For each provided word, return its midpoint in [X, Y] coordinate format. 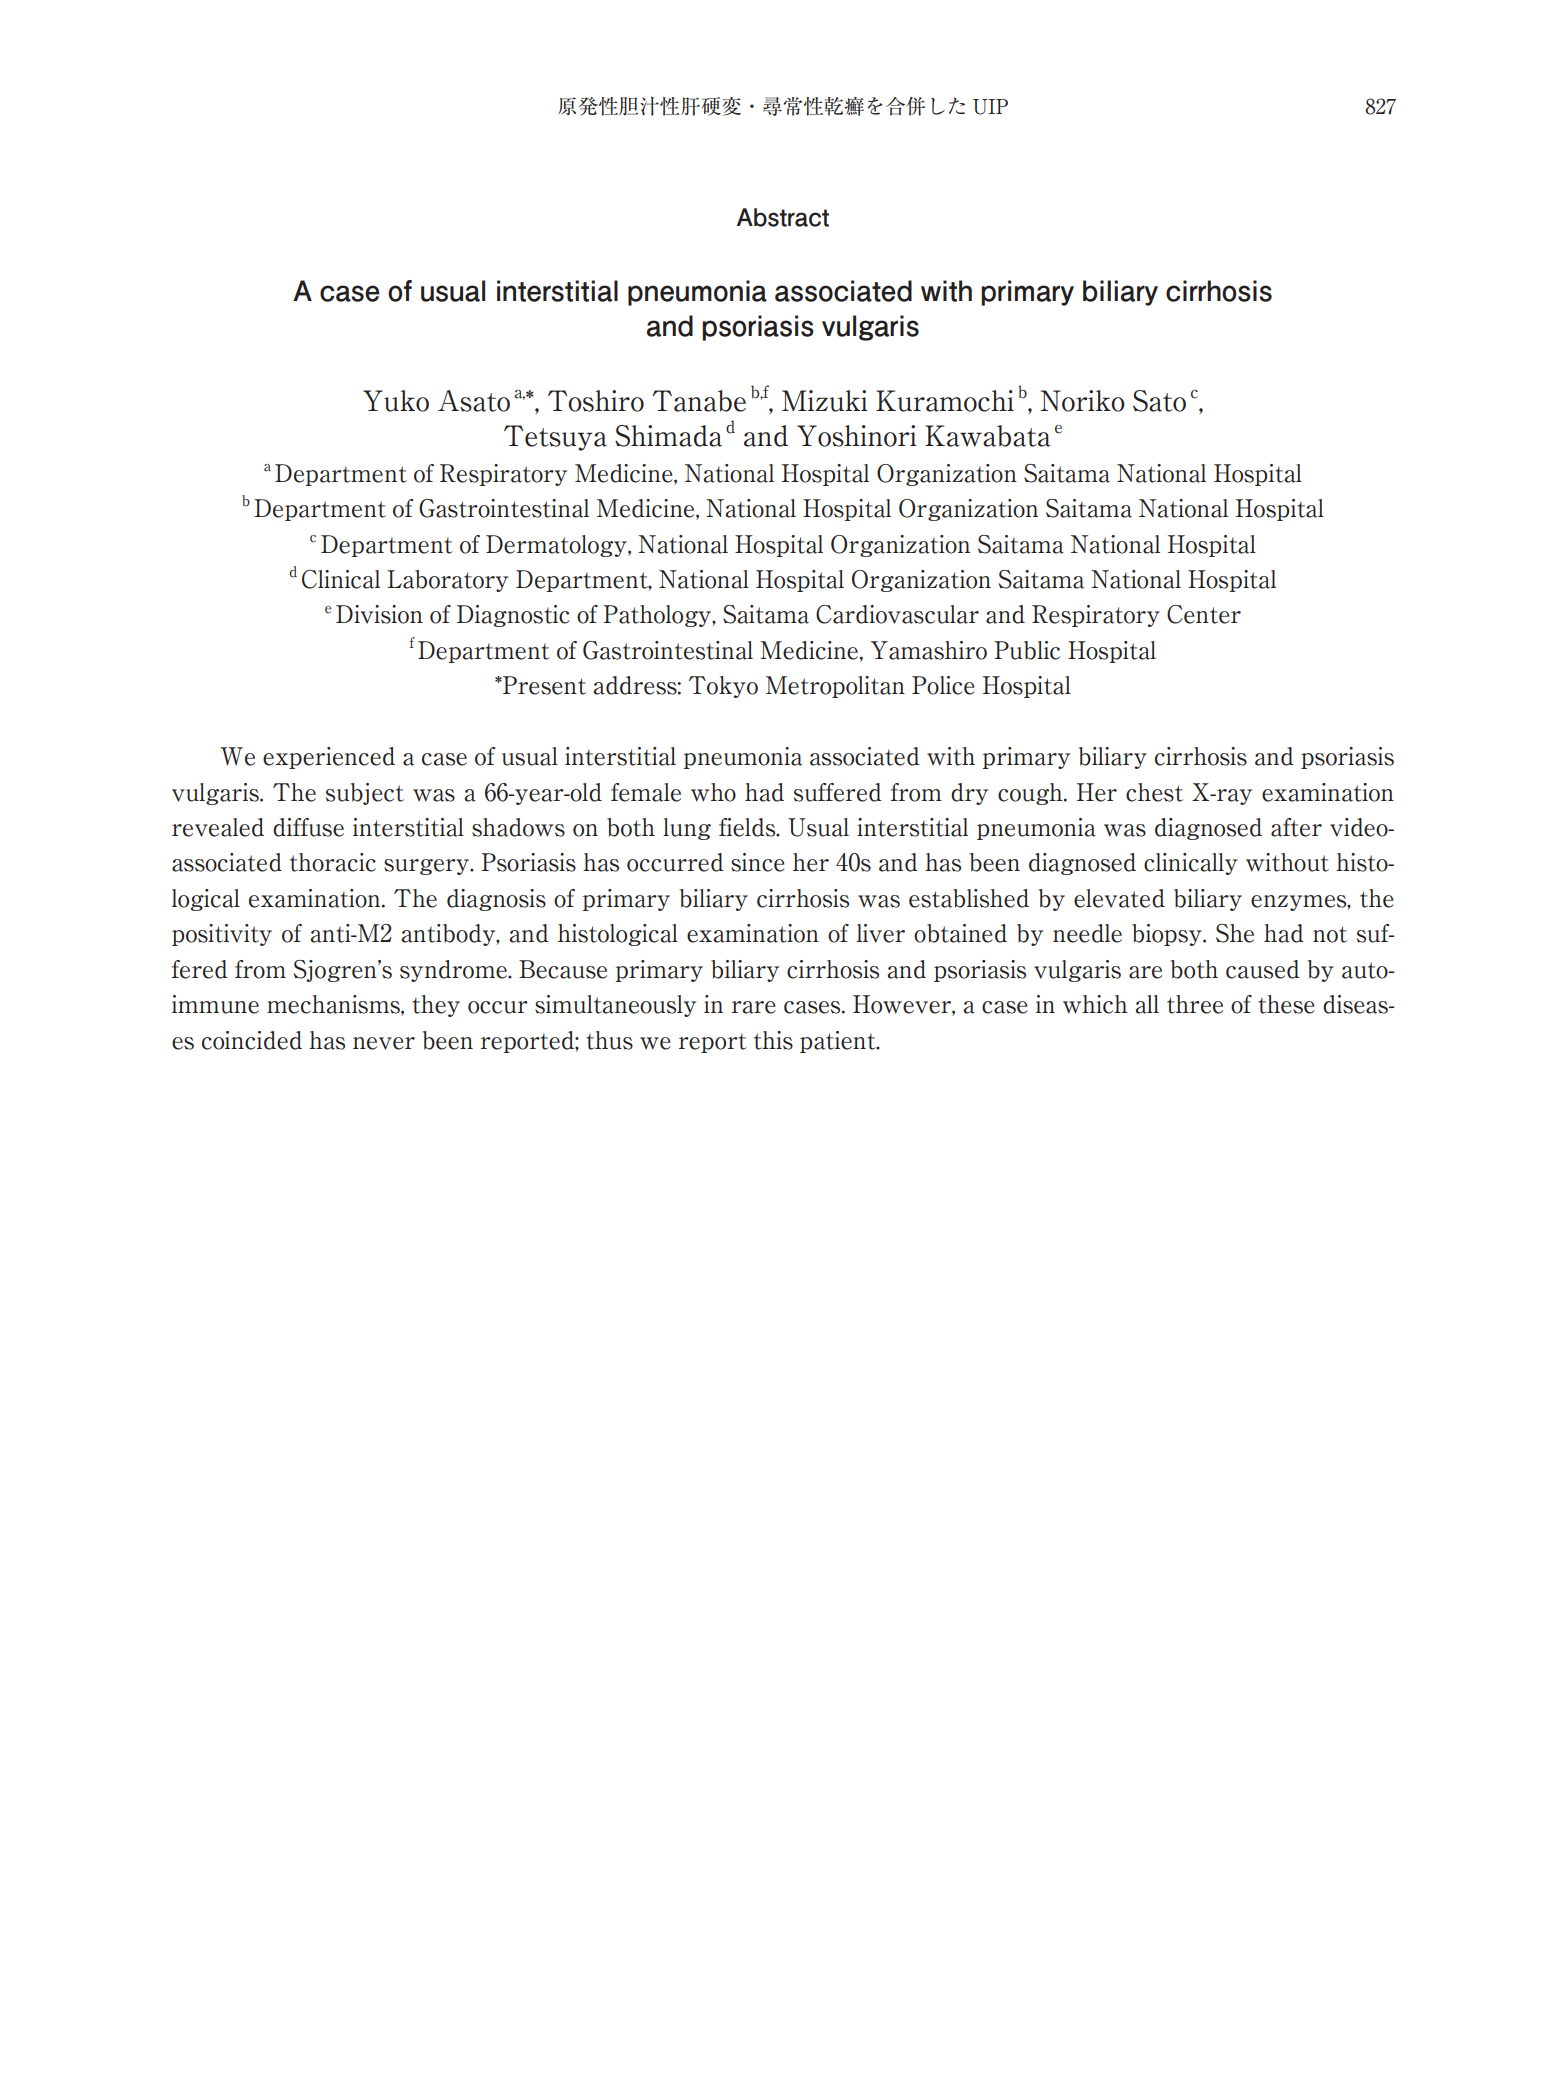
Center [1204, 614]
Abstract [783, 217]
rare [754, 1007]
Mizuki [824, 401]
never [384, 1043]
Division [379, 614]
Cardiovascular [897, 614]
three [1195, 1004]
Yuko [396, 401]
